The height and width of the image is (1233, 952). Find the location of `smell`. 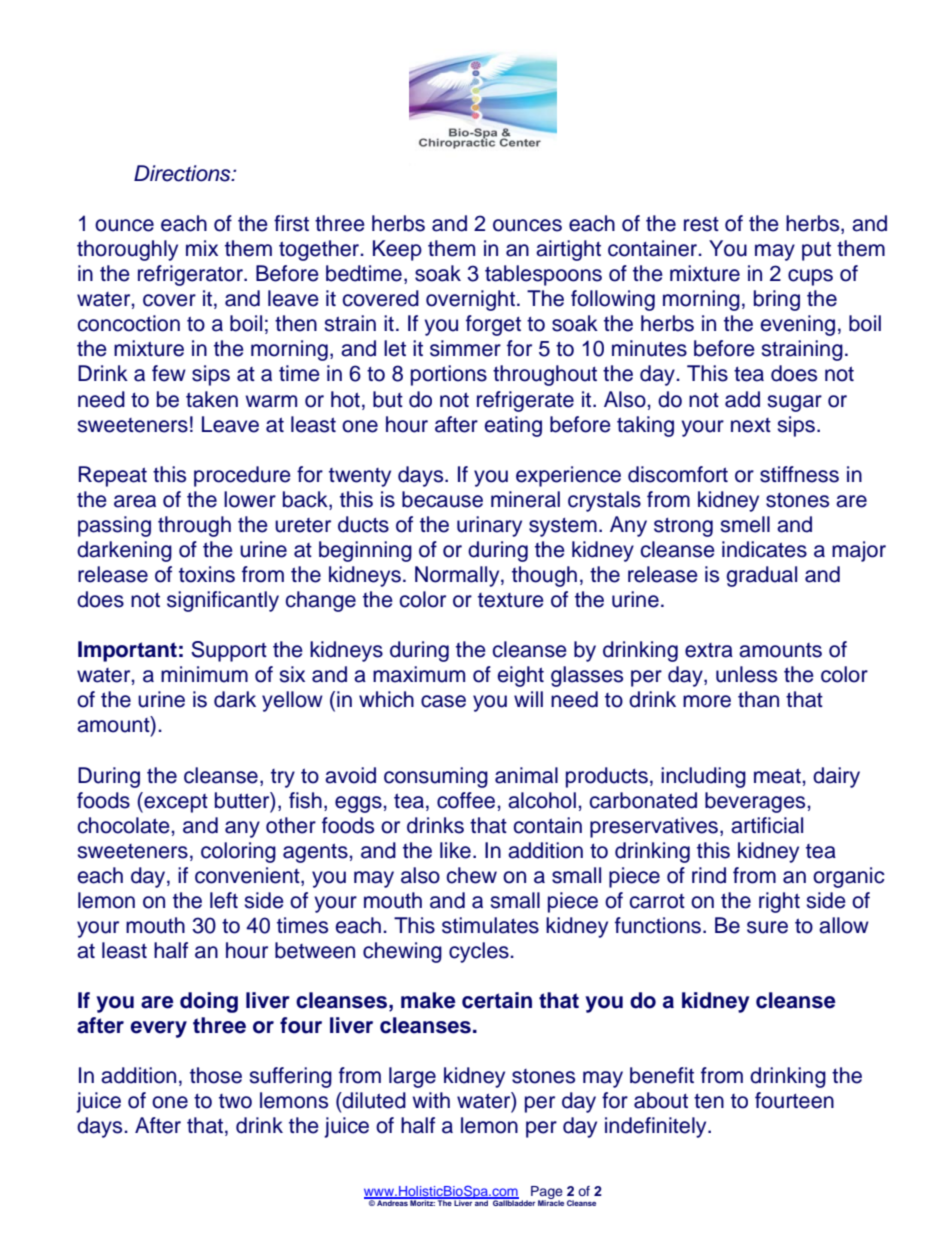

smell is located at coordinates (745, 524).
